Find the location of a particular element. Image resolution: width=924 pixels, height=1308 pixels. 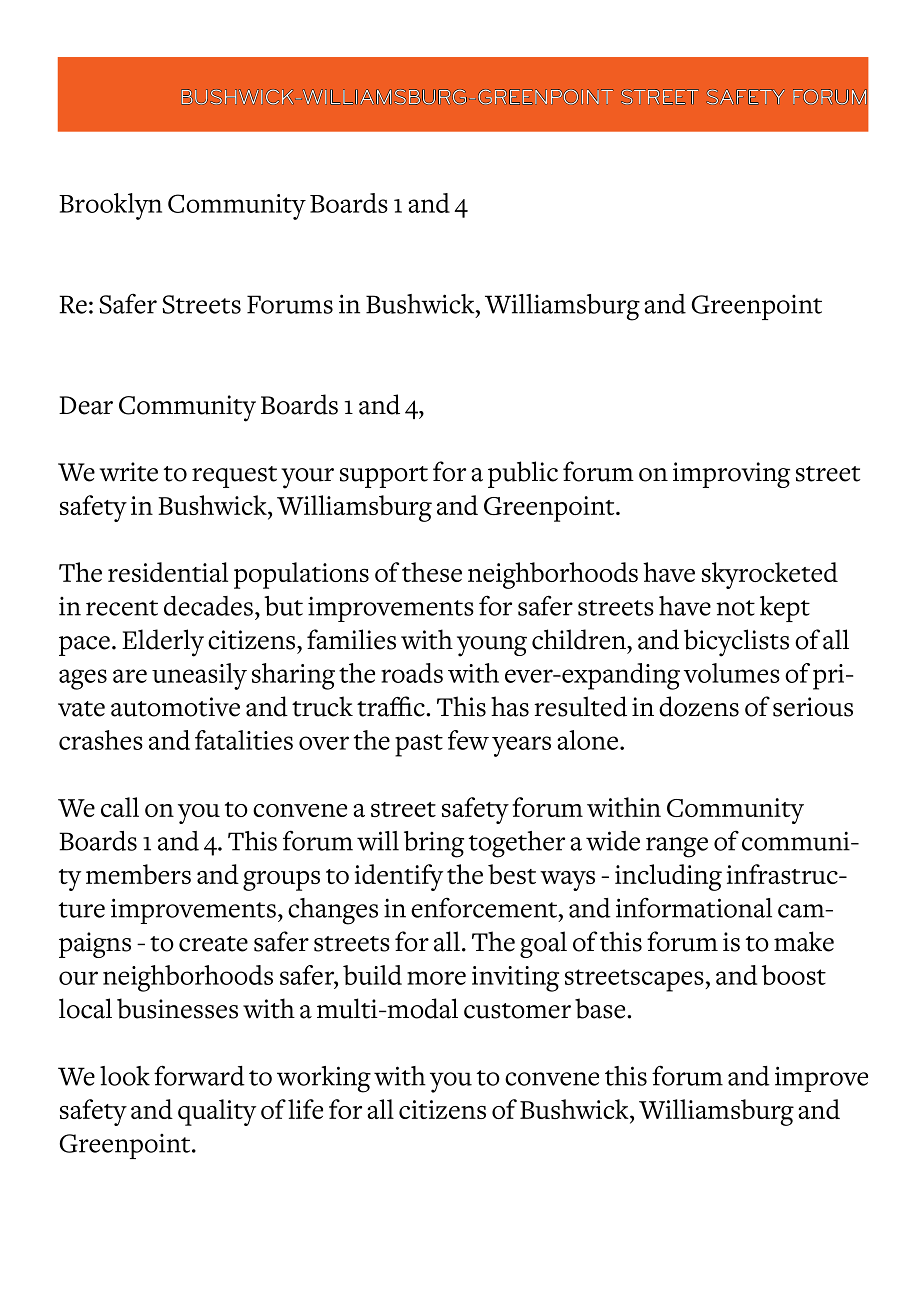

range is located at coordinates (677, 847).
